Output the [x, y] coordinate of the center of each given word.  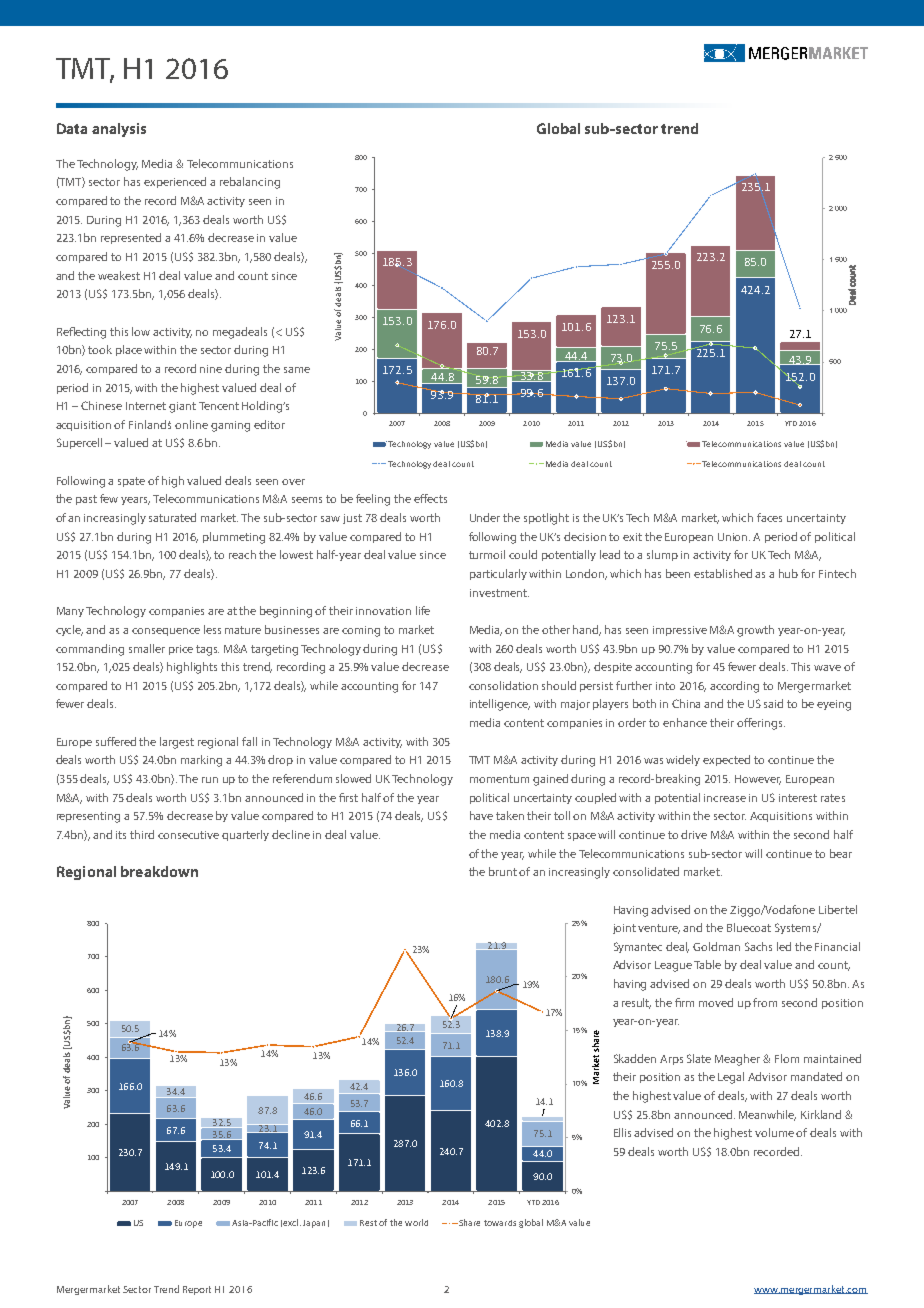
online [191, 424]
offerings [761, 724]
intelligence [500, 705]
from [765, 1002]
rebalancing [250, 183]
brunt [504, 871]
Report [197, 1290]
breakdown [159, 871]
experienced [175, 182]
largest [177, 743]
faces [769, 517]
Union [734, 537]
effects [430, 498]
